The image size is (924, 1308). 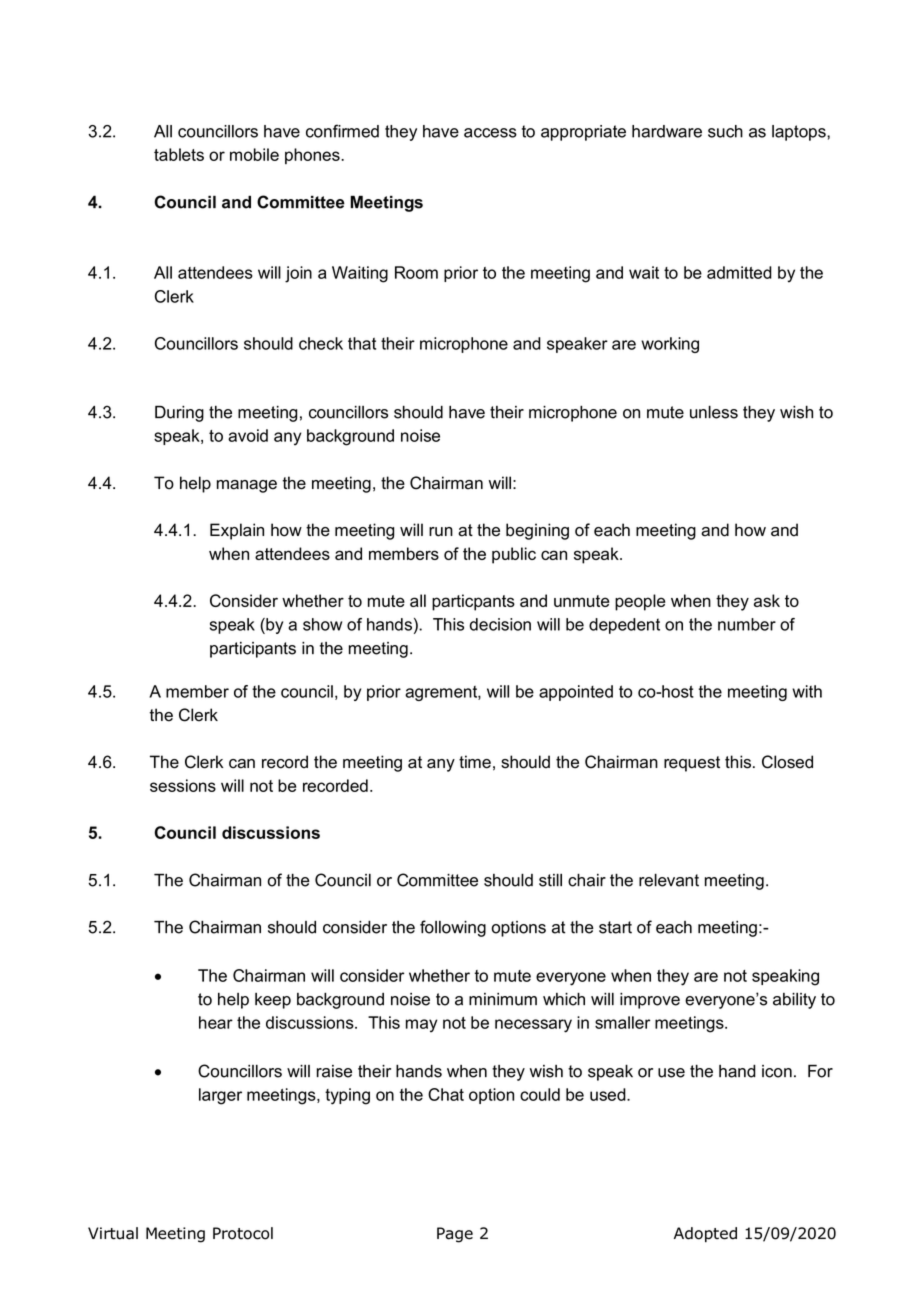 What do you see at coordinates (725, 131) in the document?
I see `such` at bounding box center [725, 131].
